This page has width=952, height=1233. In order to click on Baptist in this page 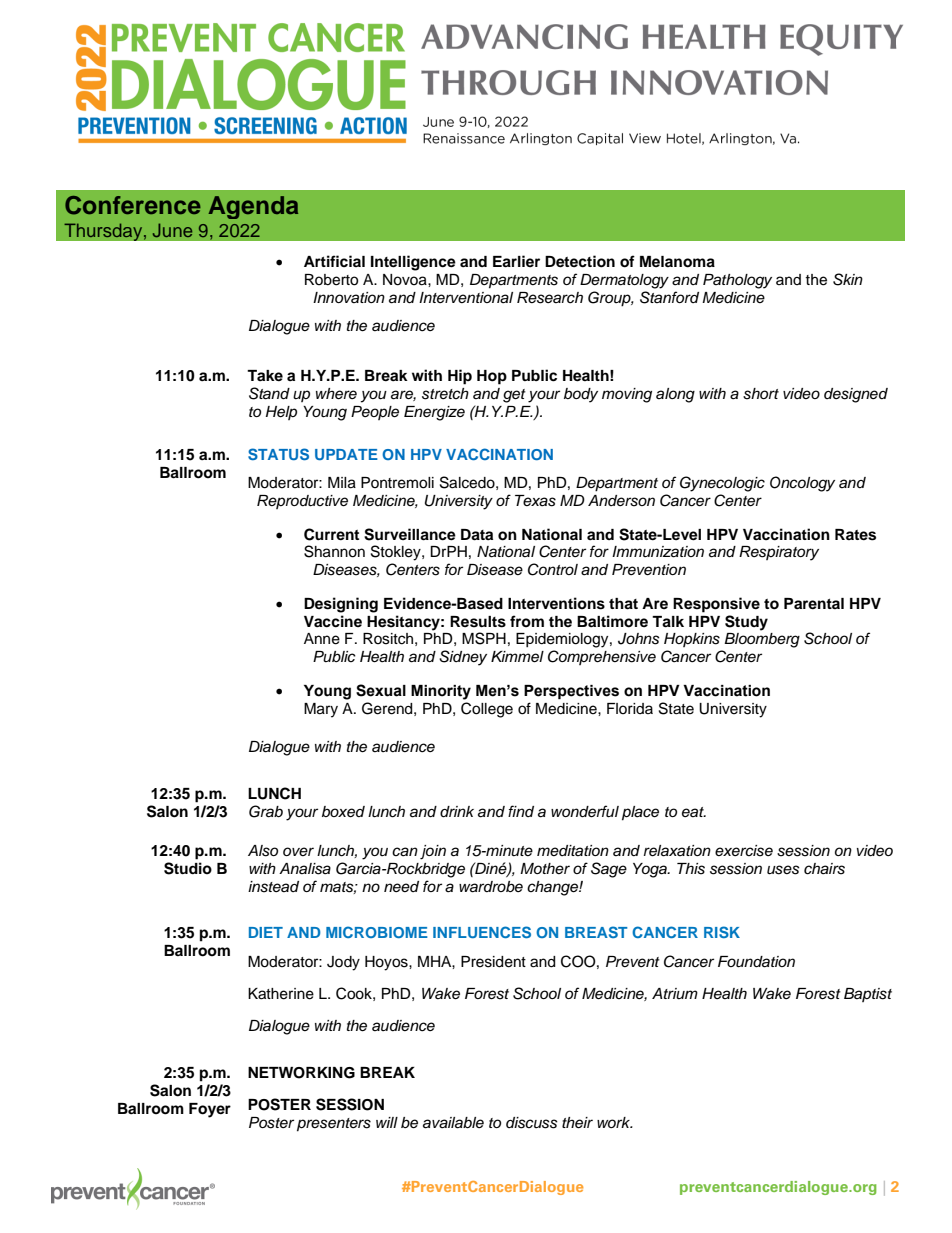, I will do `click(868, 995)`.
